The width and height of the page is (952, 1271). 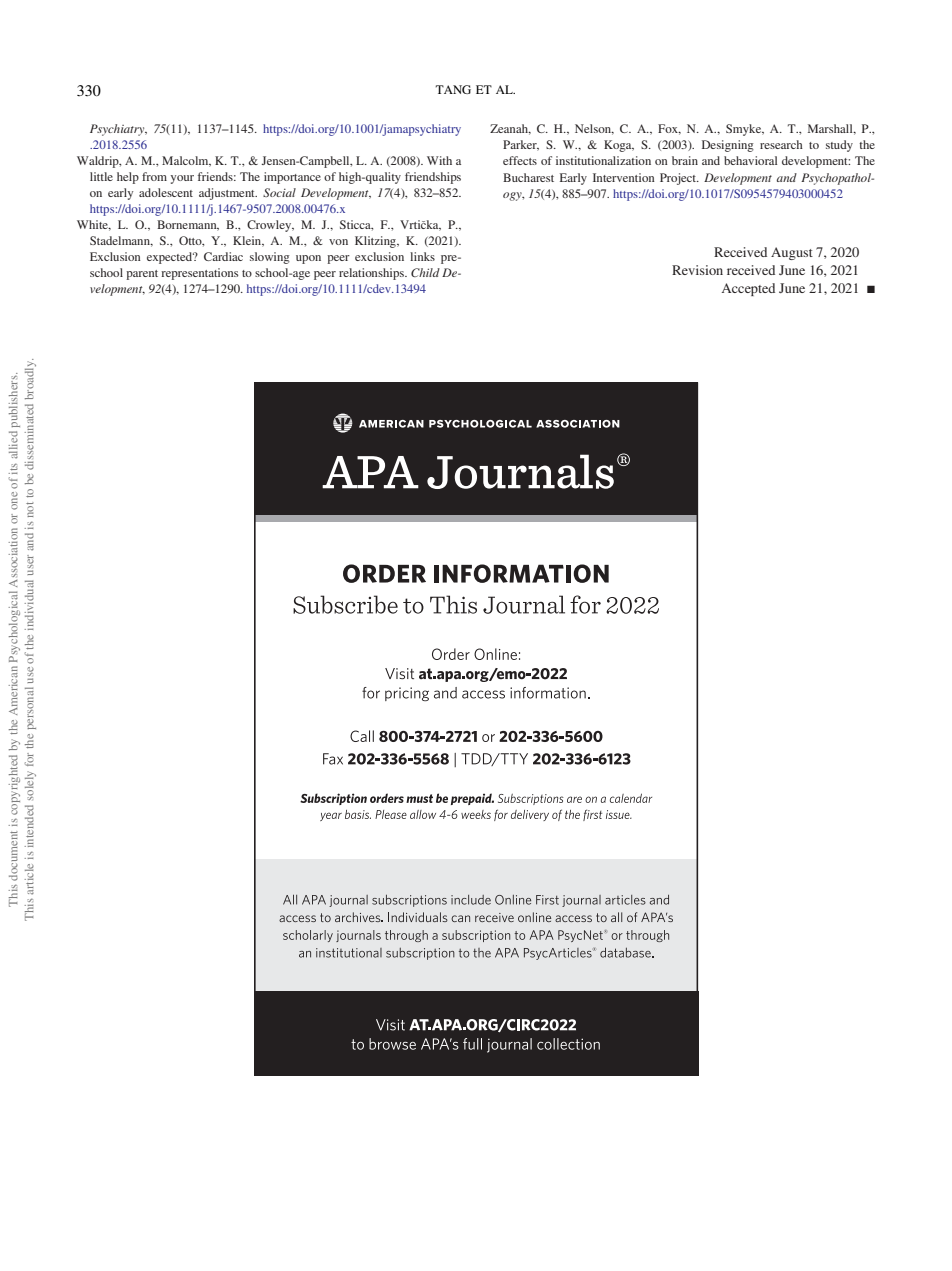 I want to click on behavioral, so click(x=750, y=160).
